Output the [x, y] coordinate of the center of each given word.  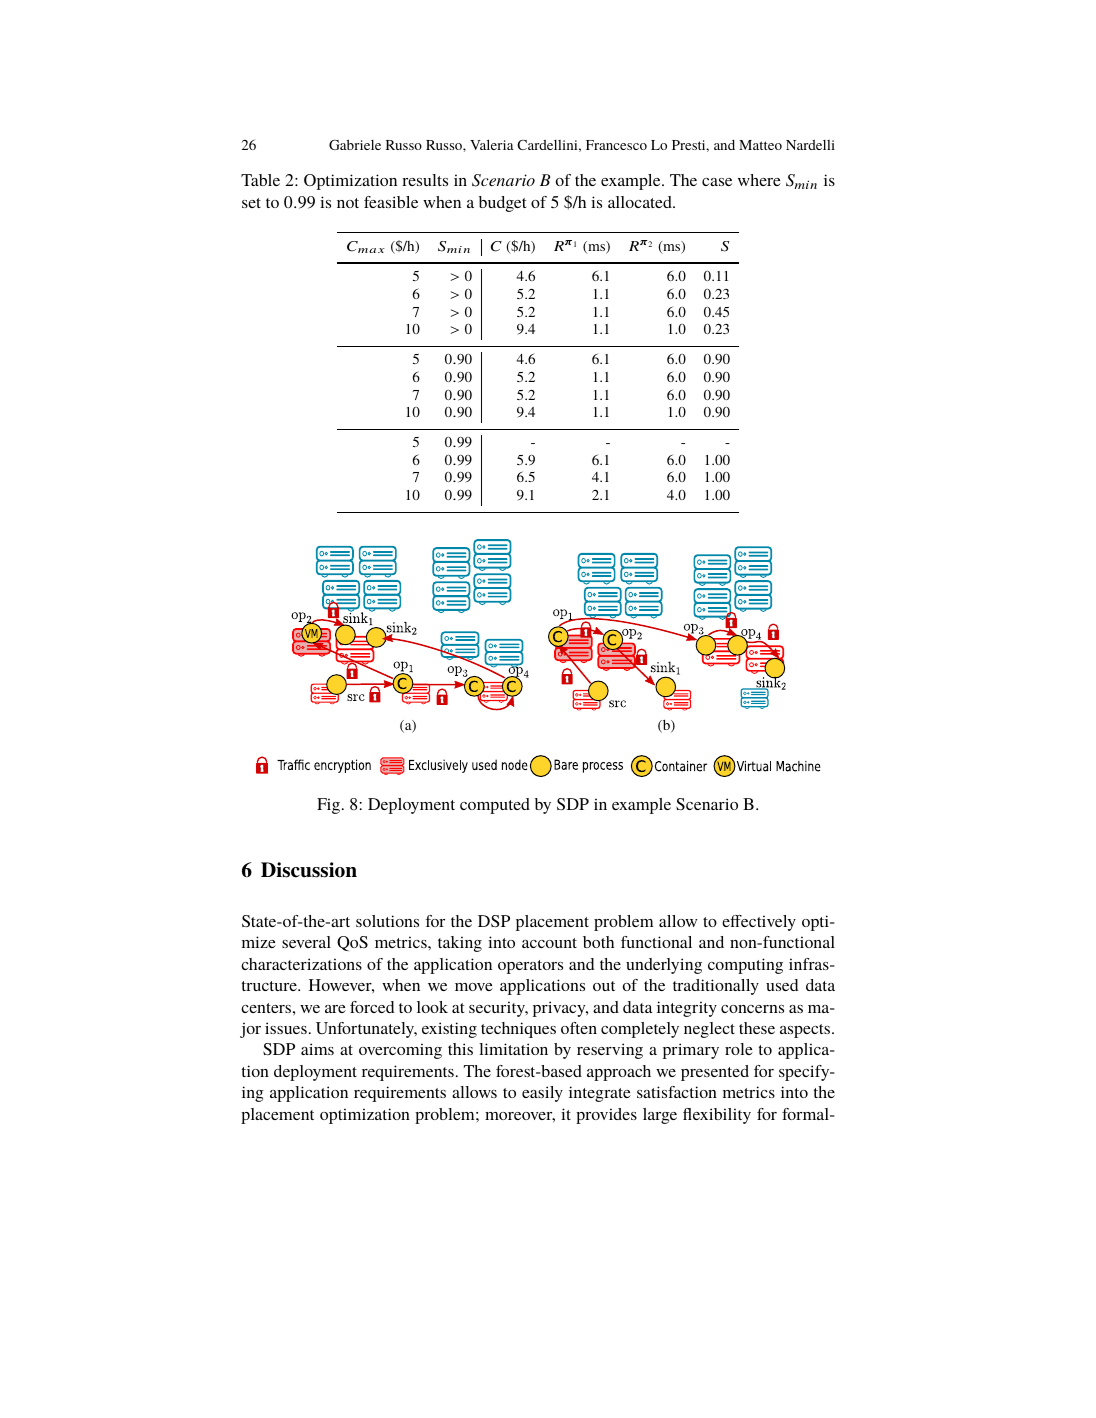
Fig [328, 806]
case [717, 182]
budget [502, 204]
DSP [494, 921]
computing [745, 966]
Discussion [309, 870]
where [759, 180]
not [348, 203]
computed [495, 806]
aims [317, 1049]
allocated [641, 202]
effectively [759, 923]
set [251, 203]
